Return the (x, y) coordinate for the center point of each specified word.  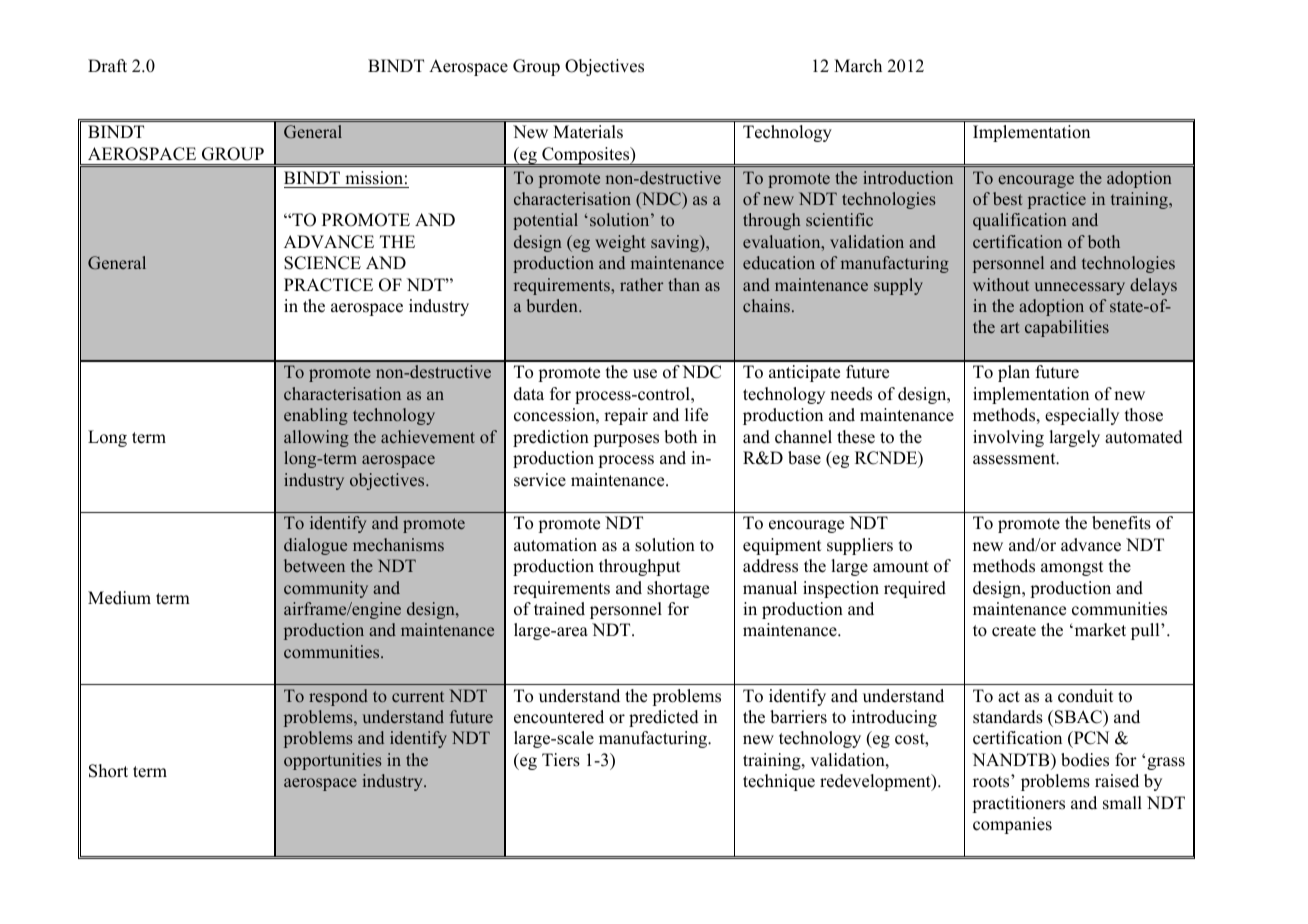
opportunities (333, 761)
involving (1008, 438)
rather (641, 284)
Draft (107, 65)
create (1014, 631)
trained (559, 609)
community (326, 589)
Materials (588, 132)
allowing (316, 438)
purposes (626, 440)
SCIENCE (322, 263)
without (1001, 284)
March (858, 66)
